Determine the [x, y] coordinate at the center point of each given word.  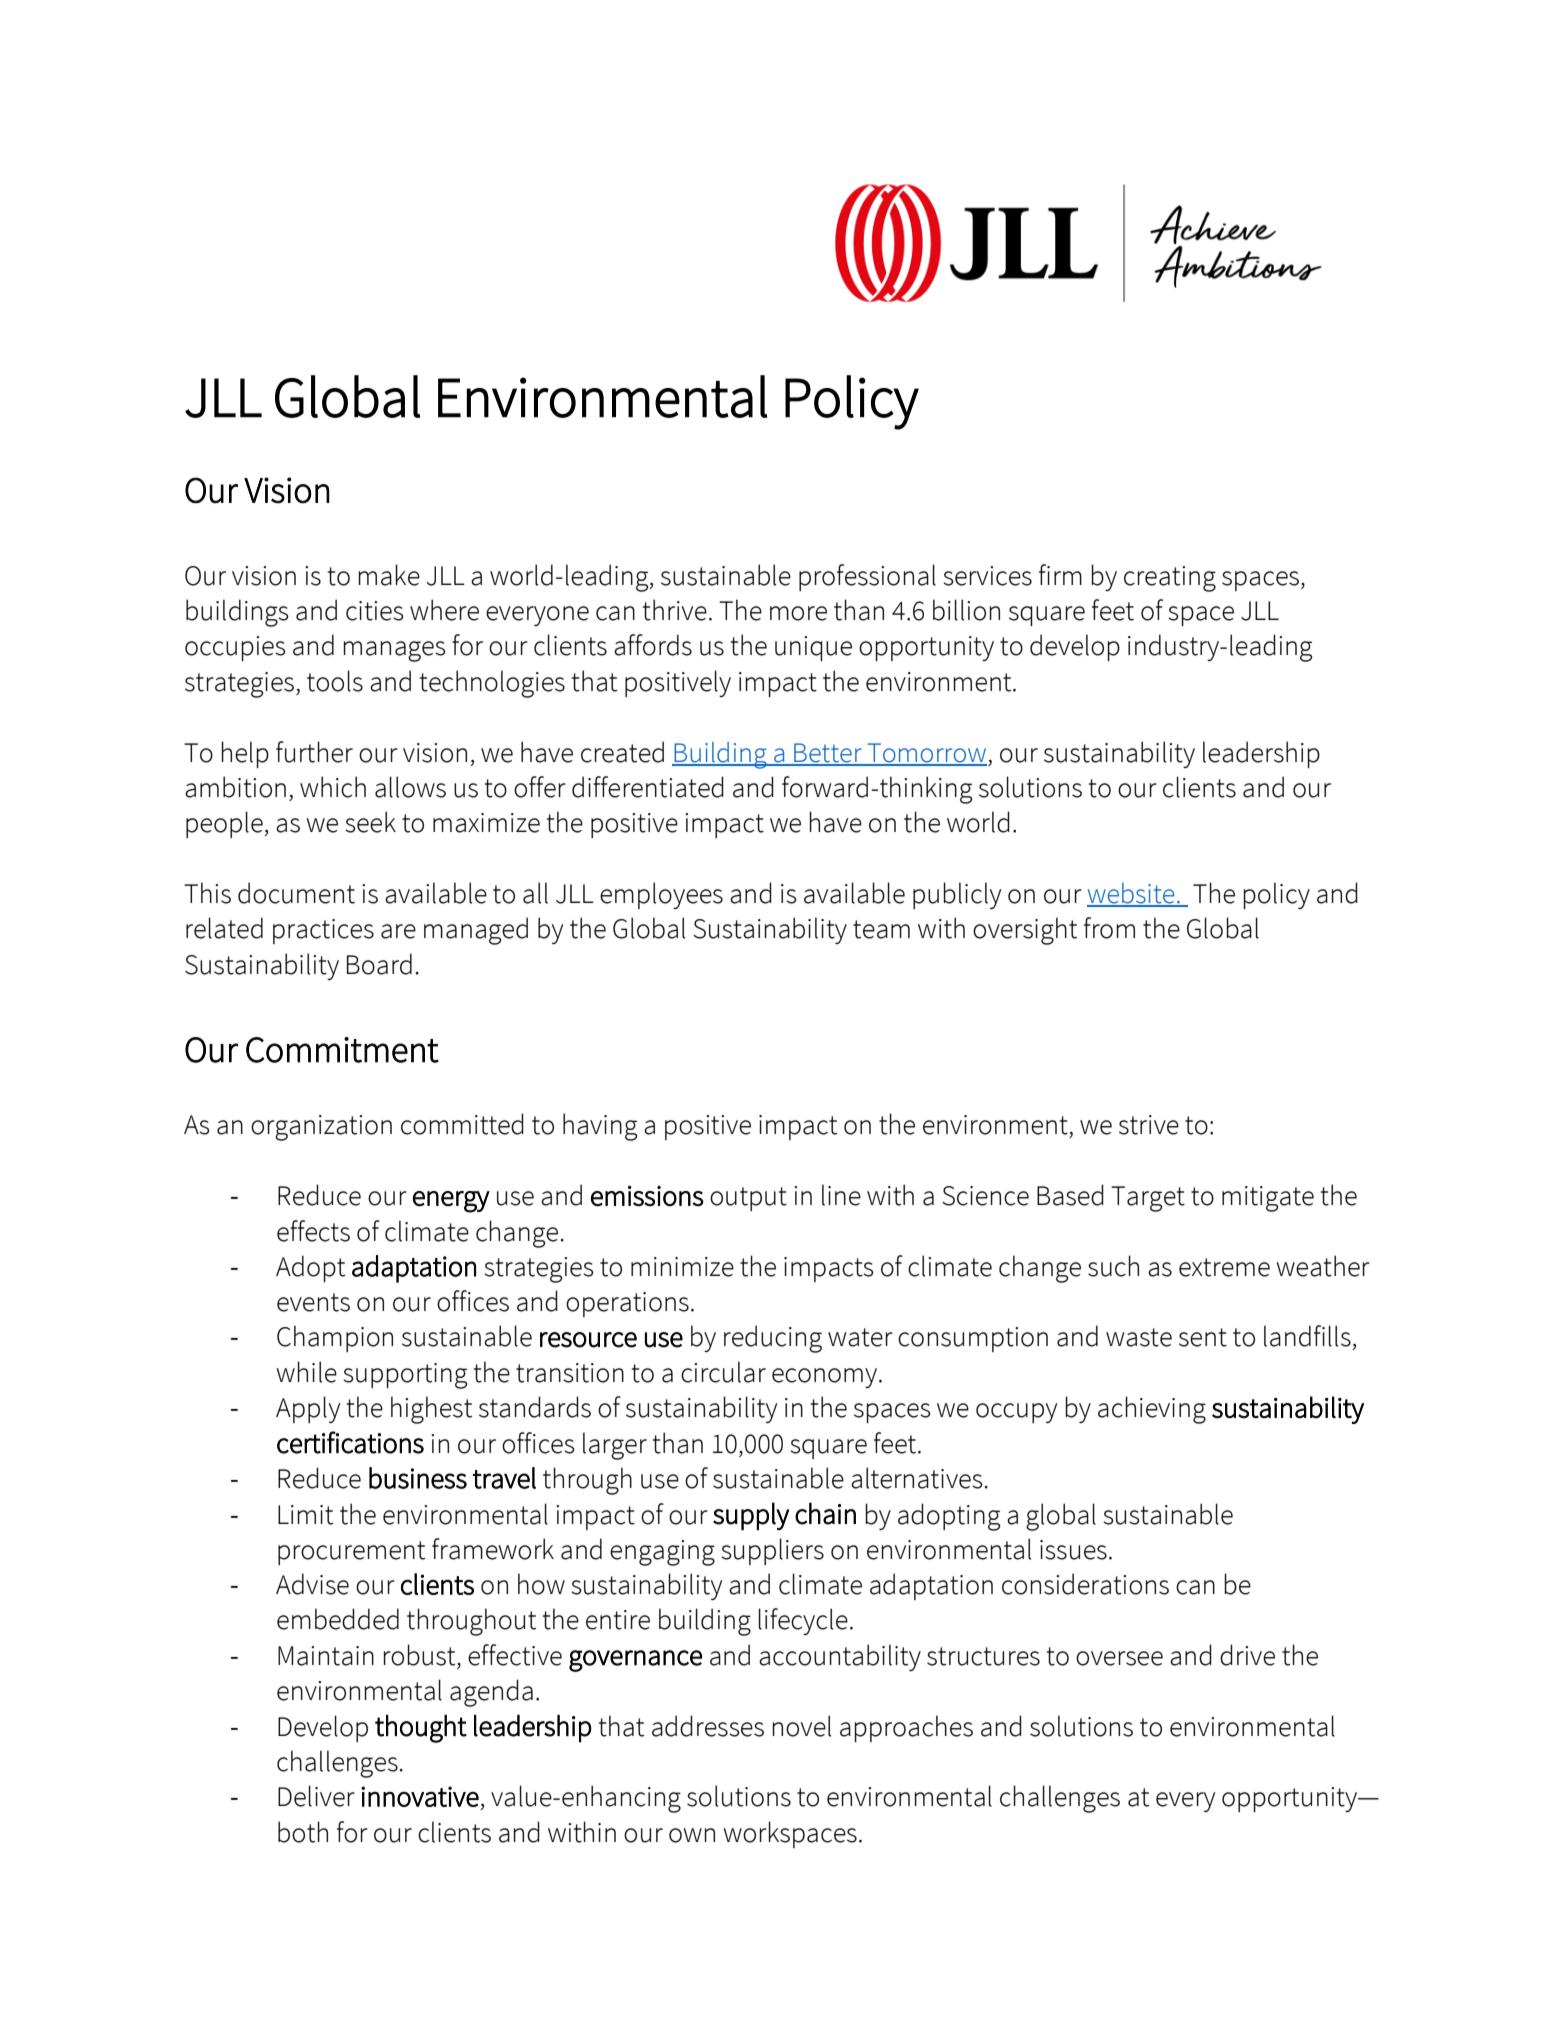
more [798, 613]
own [692, 1835]
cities [375, 611]
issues [1073, 1550]
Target [1148, 1199]
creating [1170, 579]
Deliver [316, 1796]
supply [751, 1516]
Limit [305, 1515]
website [1132, 894]
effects [313, 1231]
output [748, 1199]
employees [661, 895]
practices [323, 931]
